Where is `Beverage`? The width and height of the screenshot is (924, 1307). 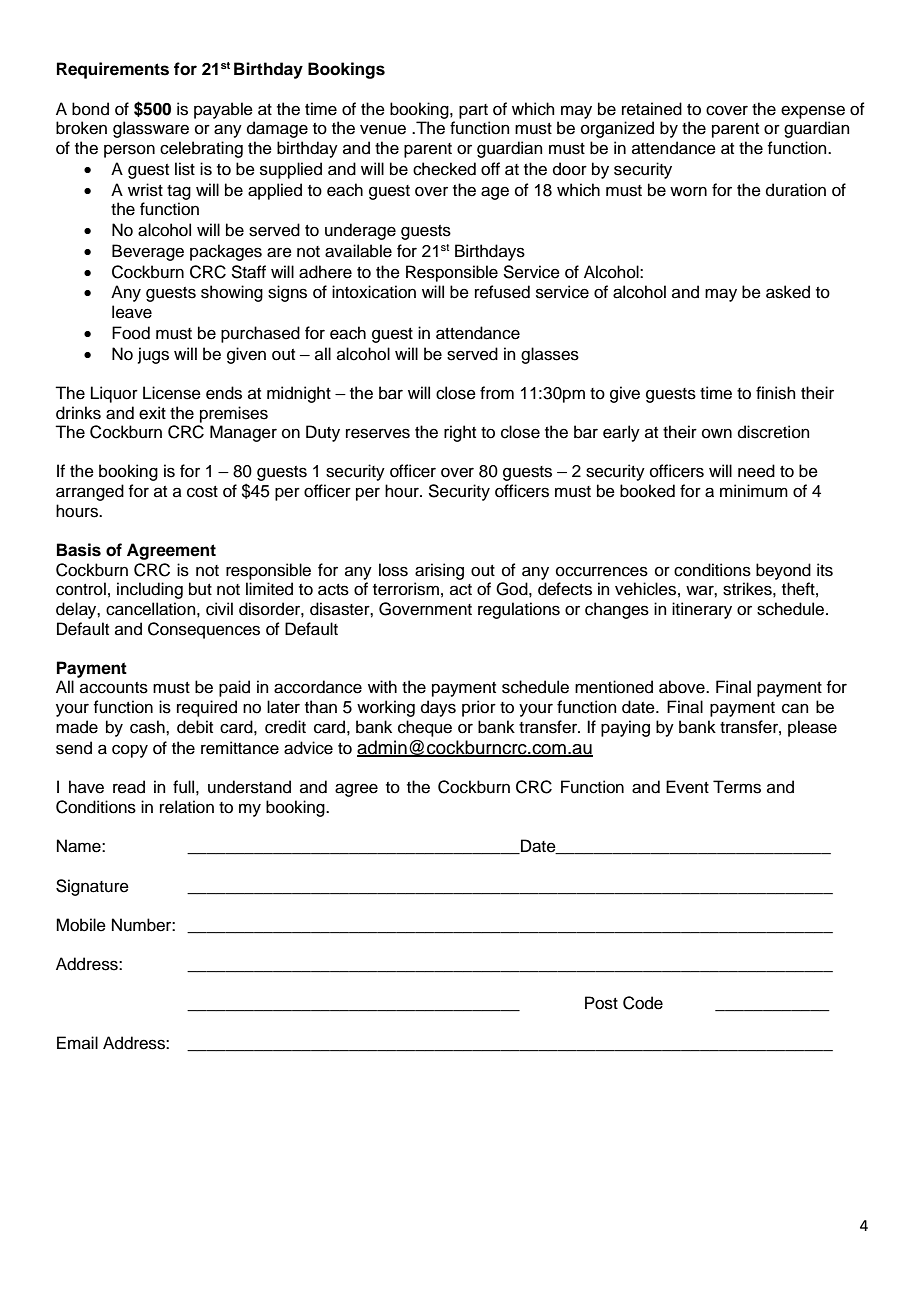 Beverage is located at coordinates (148, 252).
